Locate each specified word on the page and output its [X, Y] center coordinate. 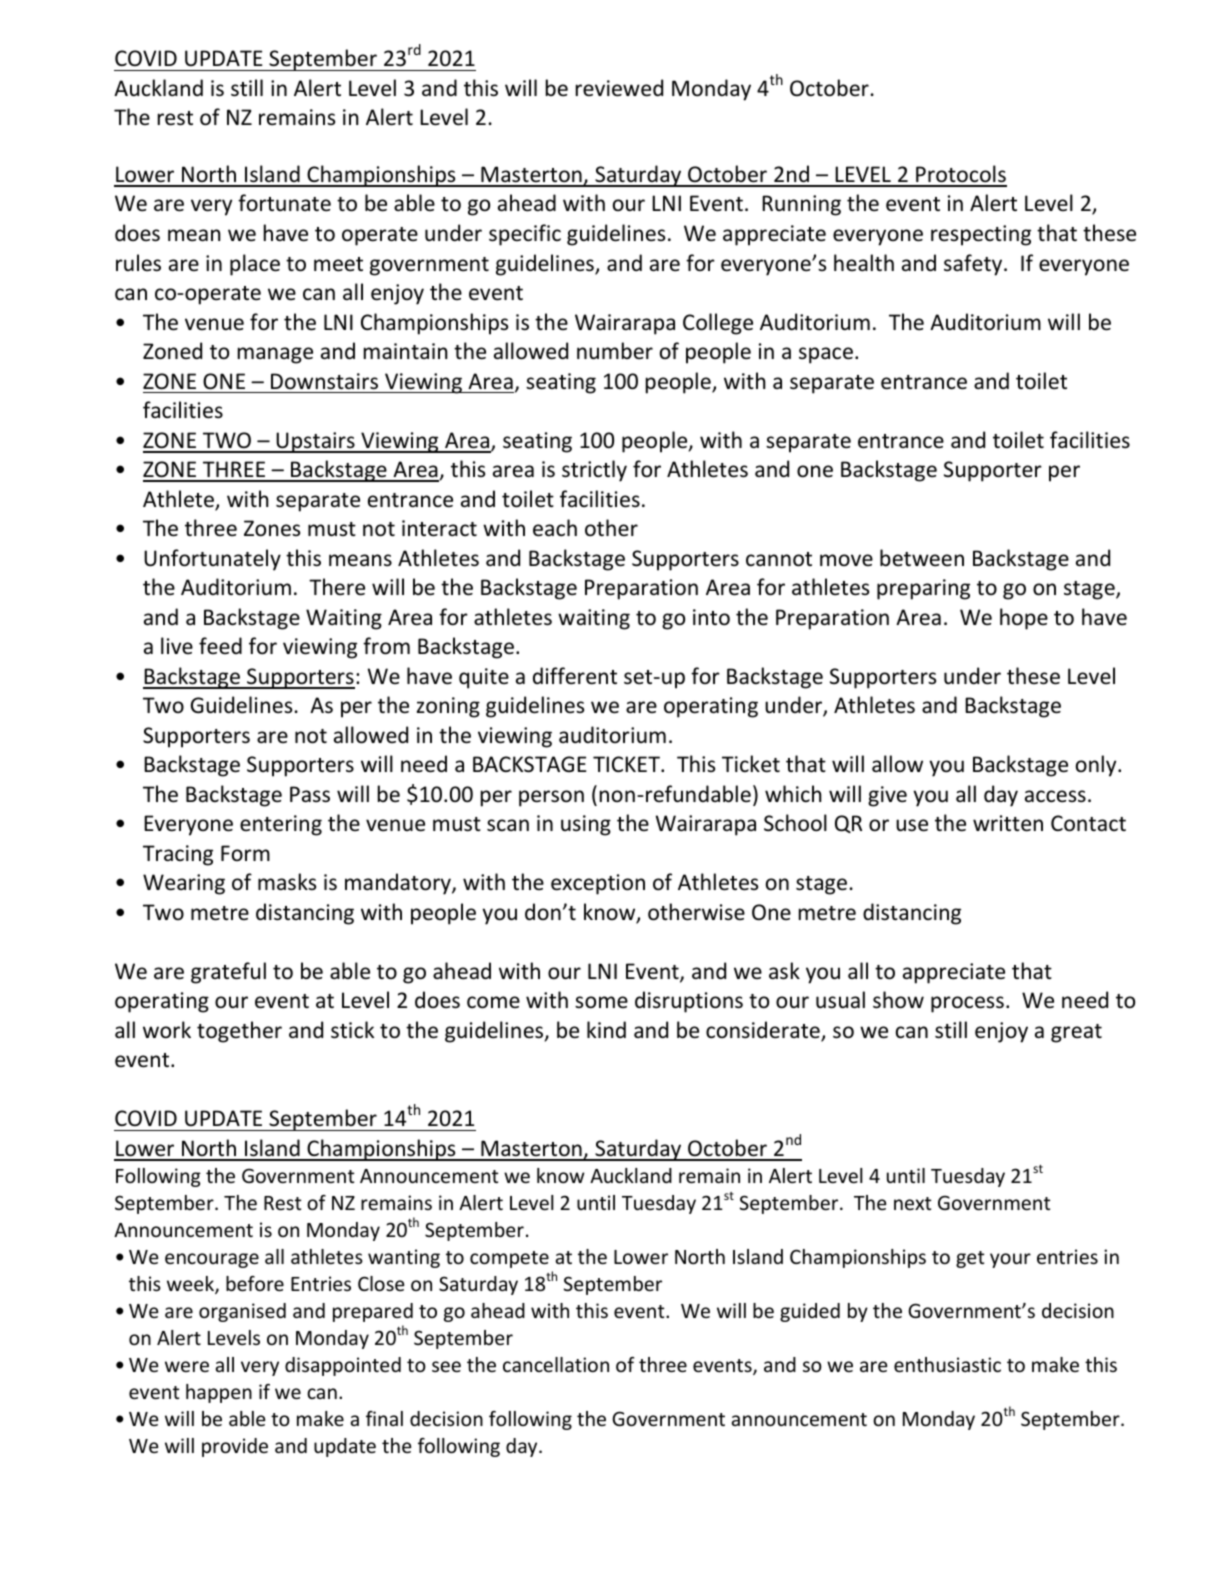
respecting [981, 235]
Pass [310, 794]
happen [219, 1393]
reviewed [619, 88]
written [1008, 823]
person [551, 798]
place [255, 265]
